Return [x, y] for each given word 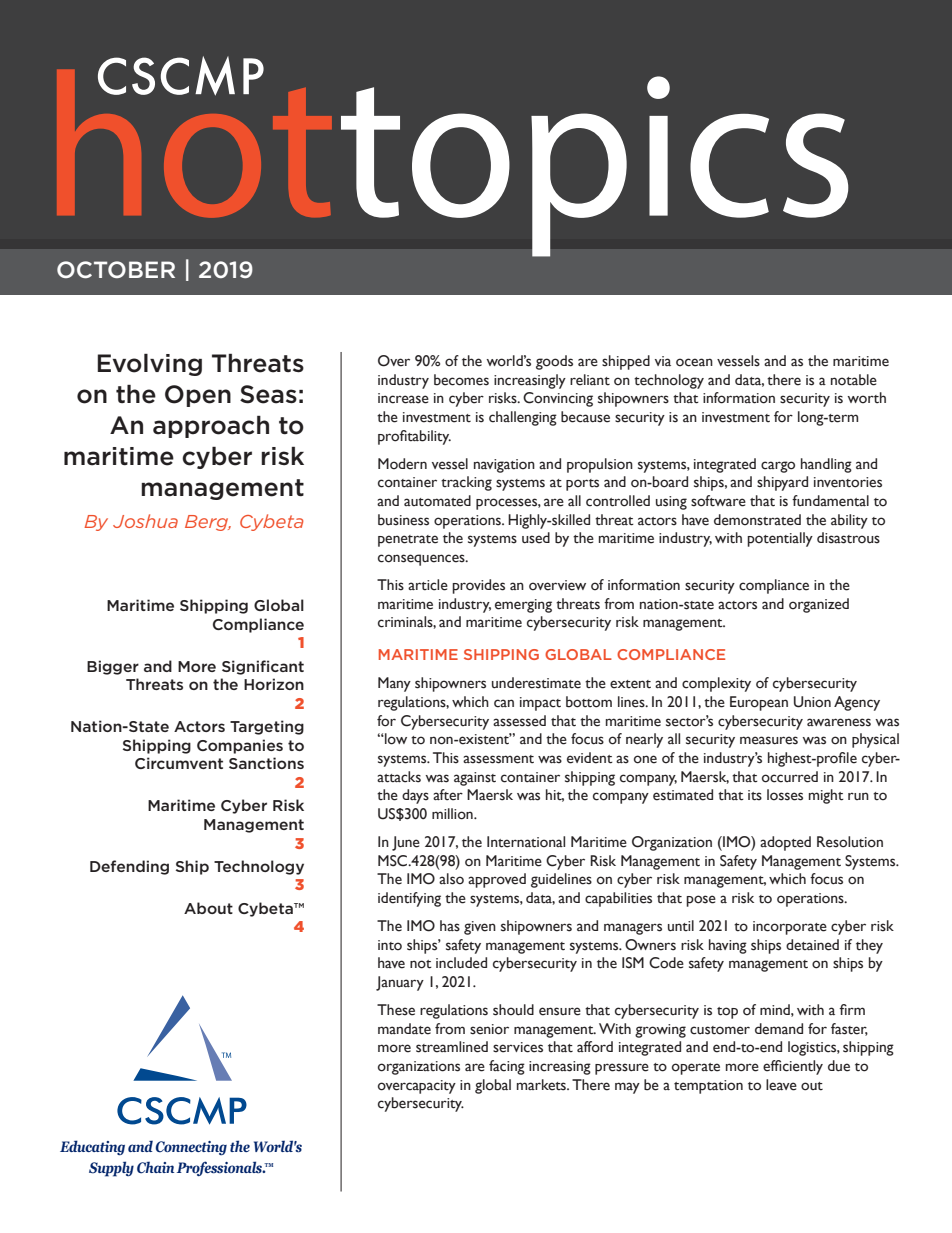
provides [478, 586]
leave [781, 1085]
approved [497, 880]
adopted [785, 843]
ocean [694, 362]
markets [542, 1085]
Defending [129, 867]
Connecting [191, 1148]
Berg [208, 523]
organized [819, 605]
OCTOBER [116, 269]
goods [554, 362]
